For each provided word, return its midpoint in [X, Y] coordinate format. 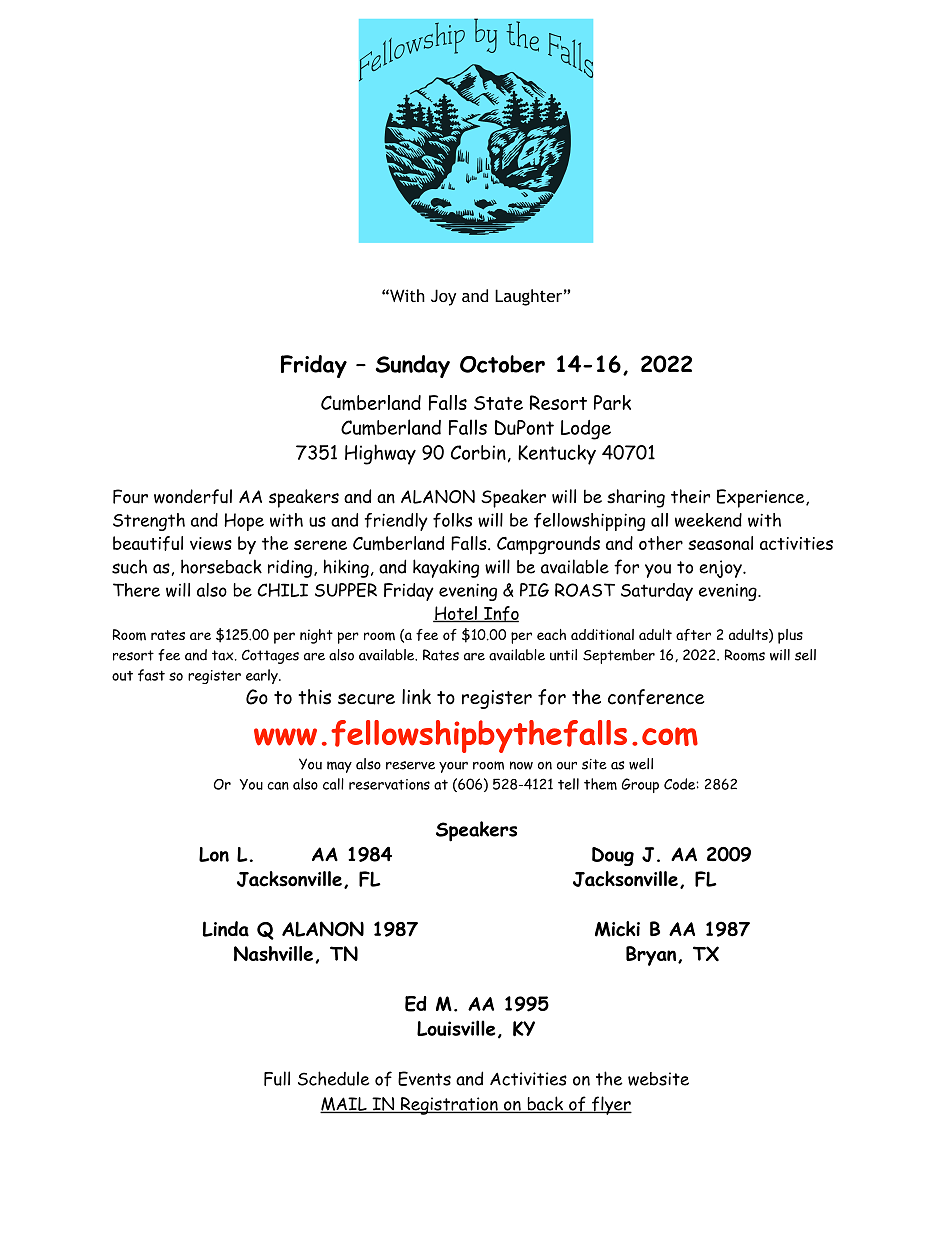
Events [424, 1078]
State [498, 403]
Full [277, 1078]
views [211, 543]
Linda [226, 929]
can [278, 786]
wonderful [193, 496]
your [453, 767]
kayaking [446, 568]
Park [612, 402]
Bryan [652, 956]
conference [656, 697]
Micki [617, 929]
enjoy [721, 569]
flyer [610, 1105]
